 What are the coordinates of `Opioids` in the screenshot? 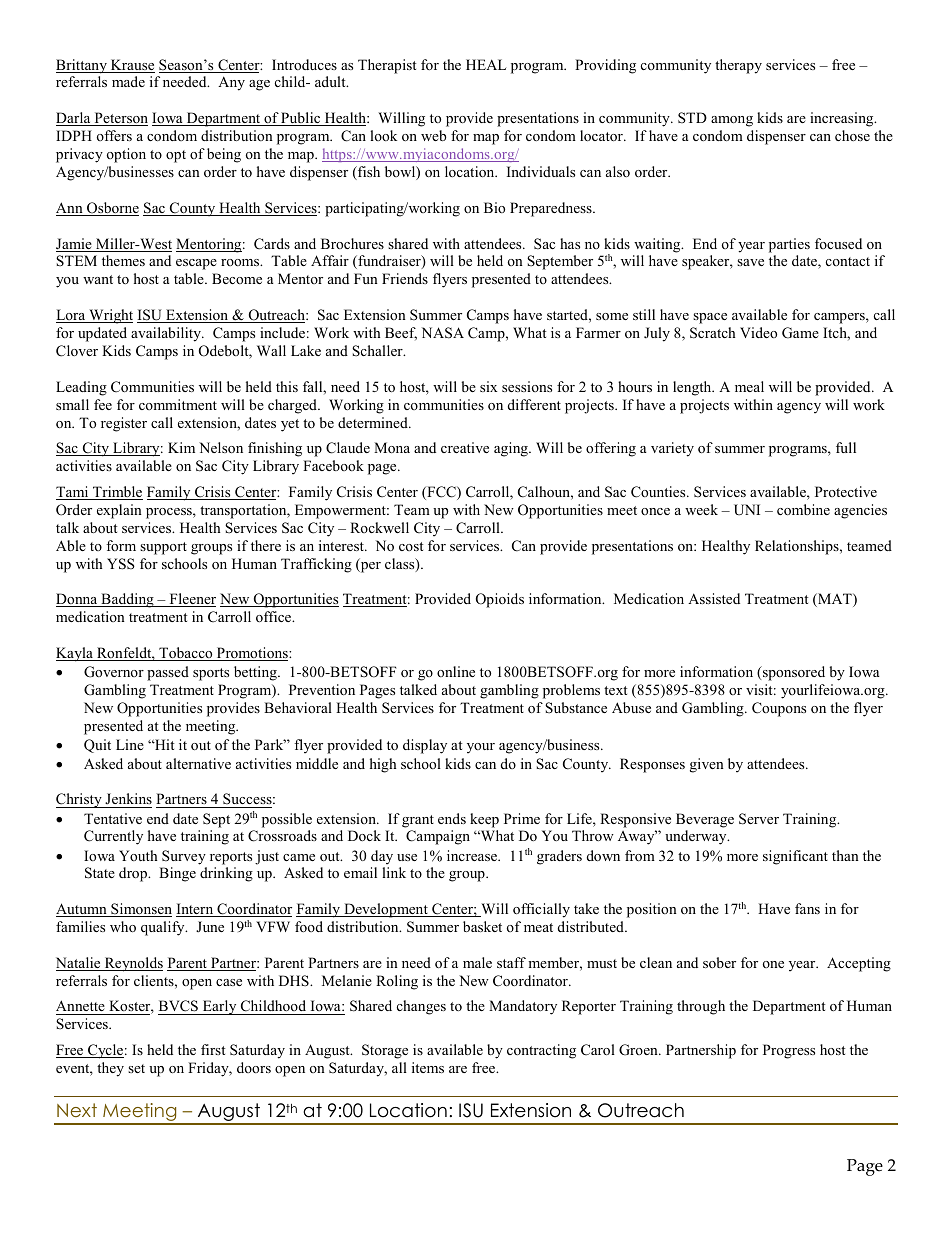 It's located at (500, 600).
